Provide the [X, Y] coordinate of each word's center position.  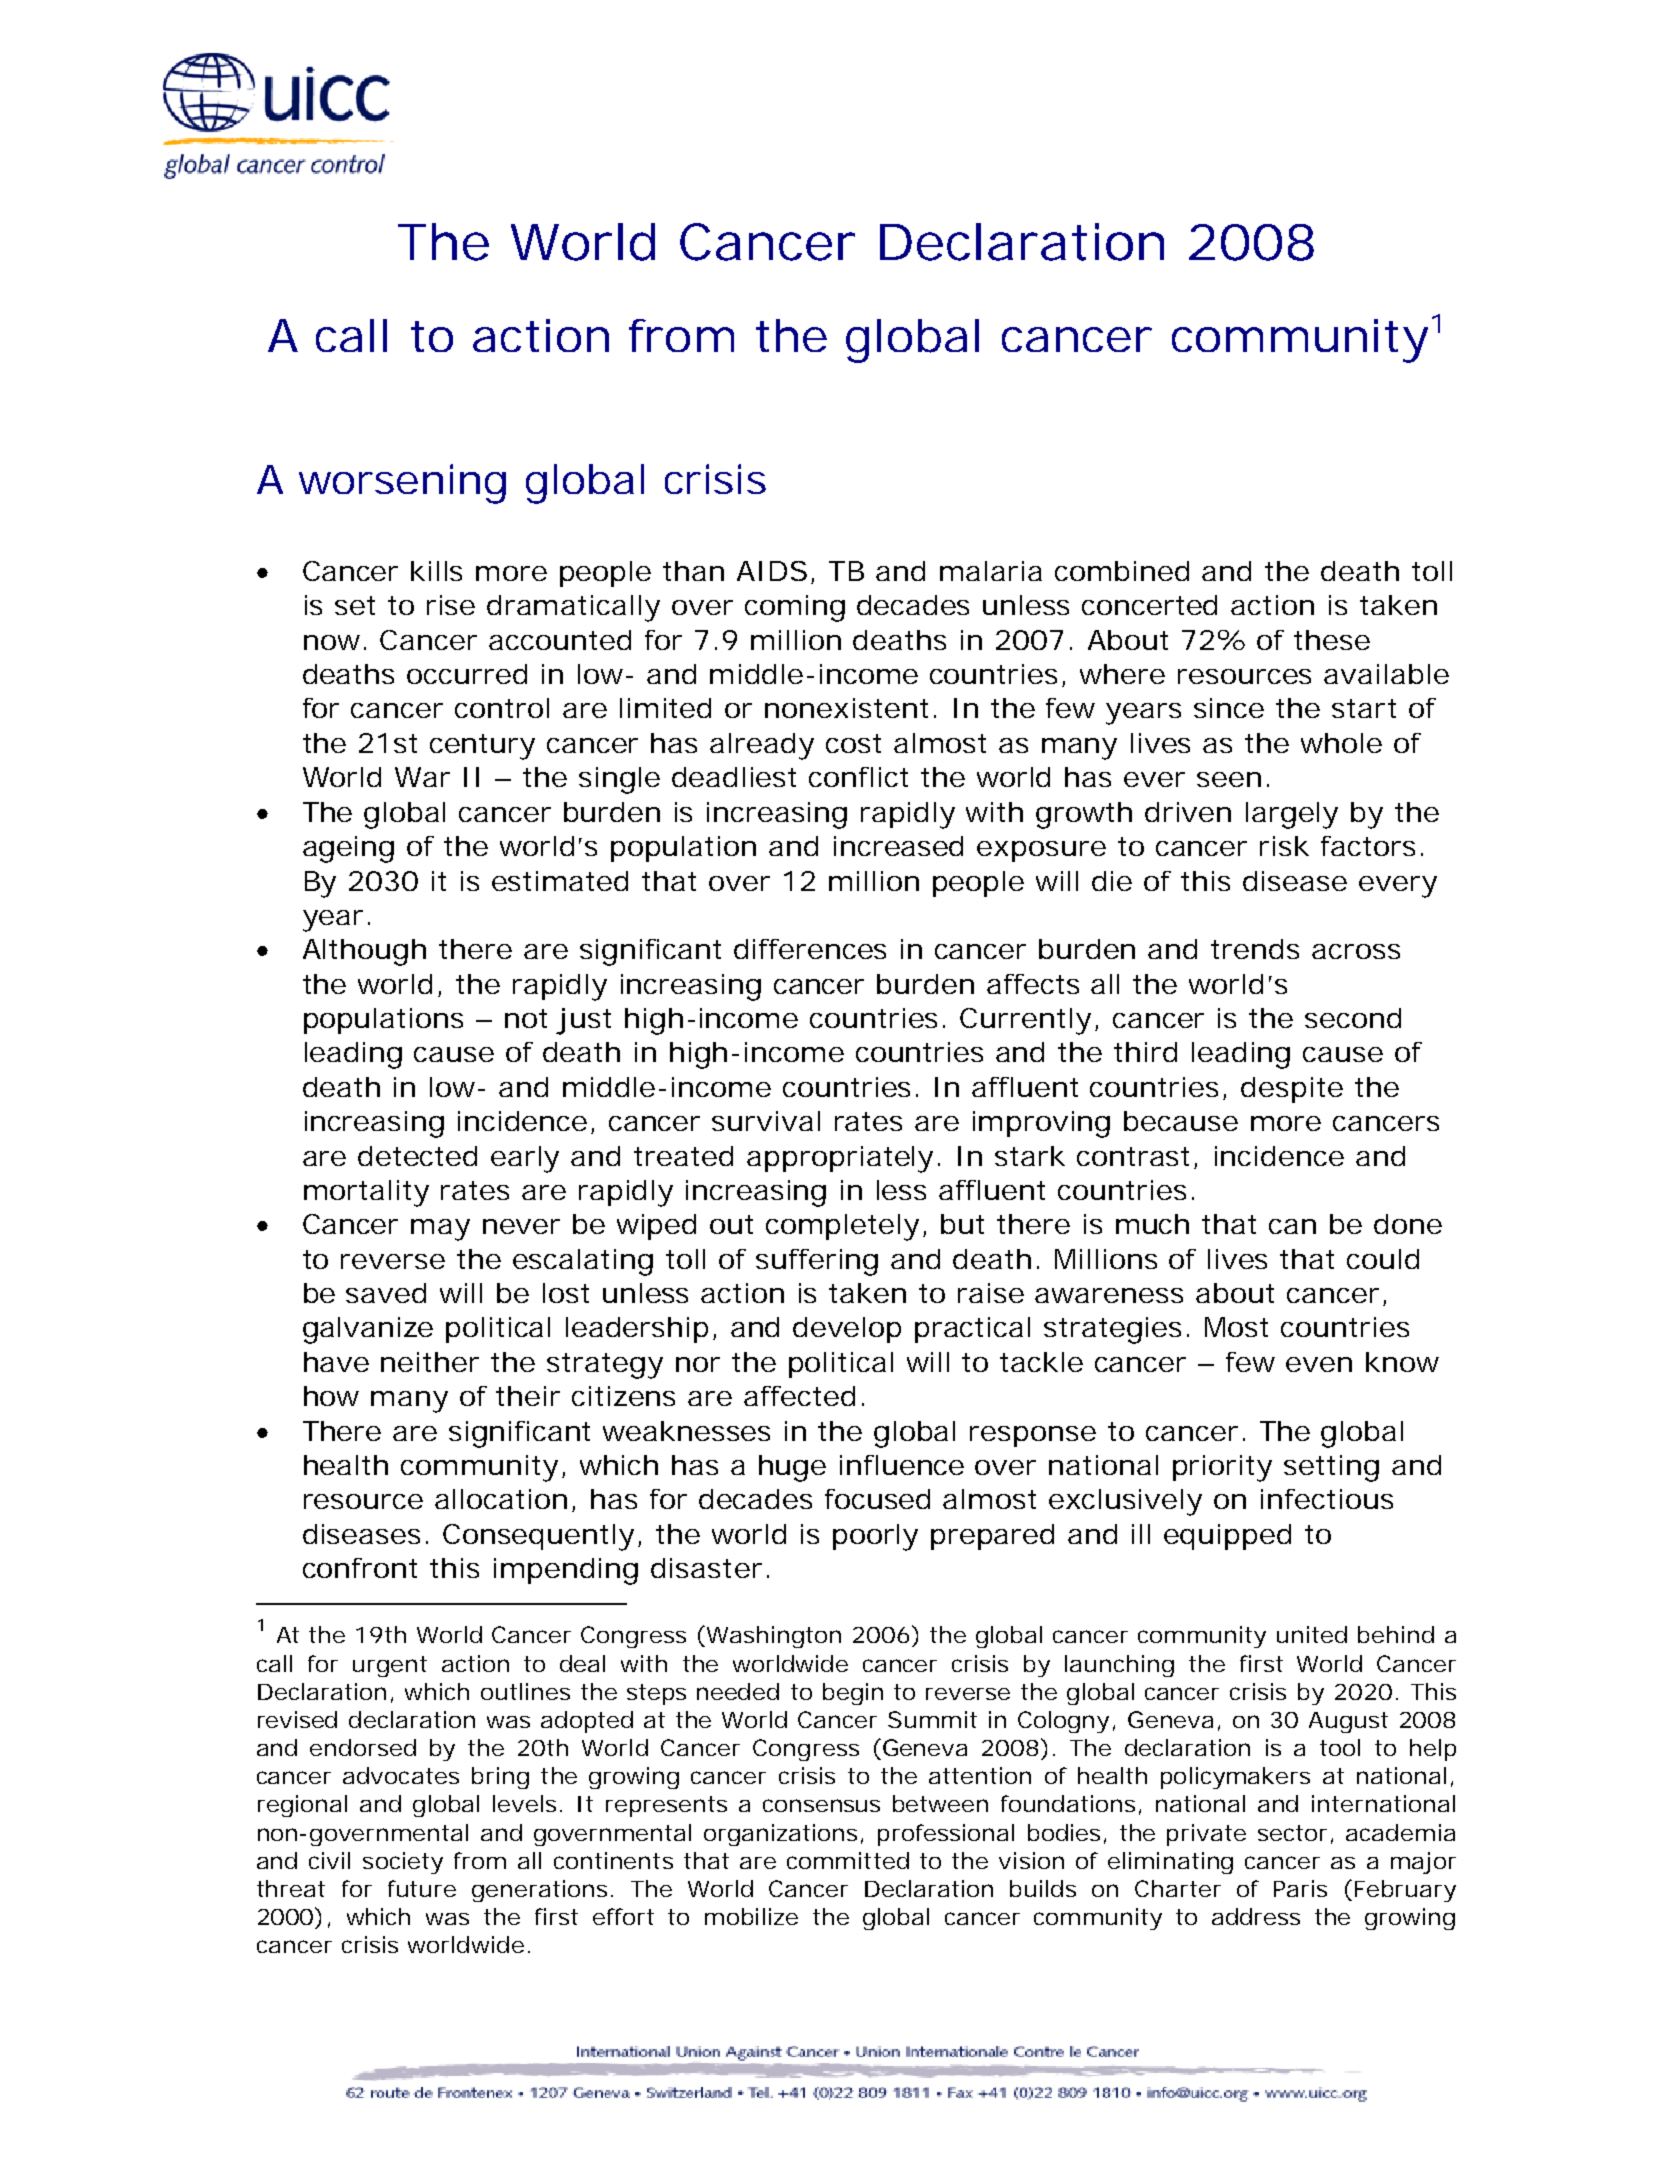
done [1408, 1224]
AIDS [772, 571]
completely [842, 1227]
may [440, 1230]
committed [848, 1860]
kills [436, 571]
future [422, 1888]
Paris [1300, 1888]
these [1332, 640]
